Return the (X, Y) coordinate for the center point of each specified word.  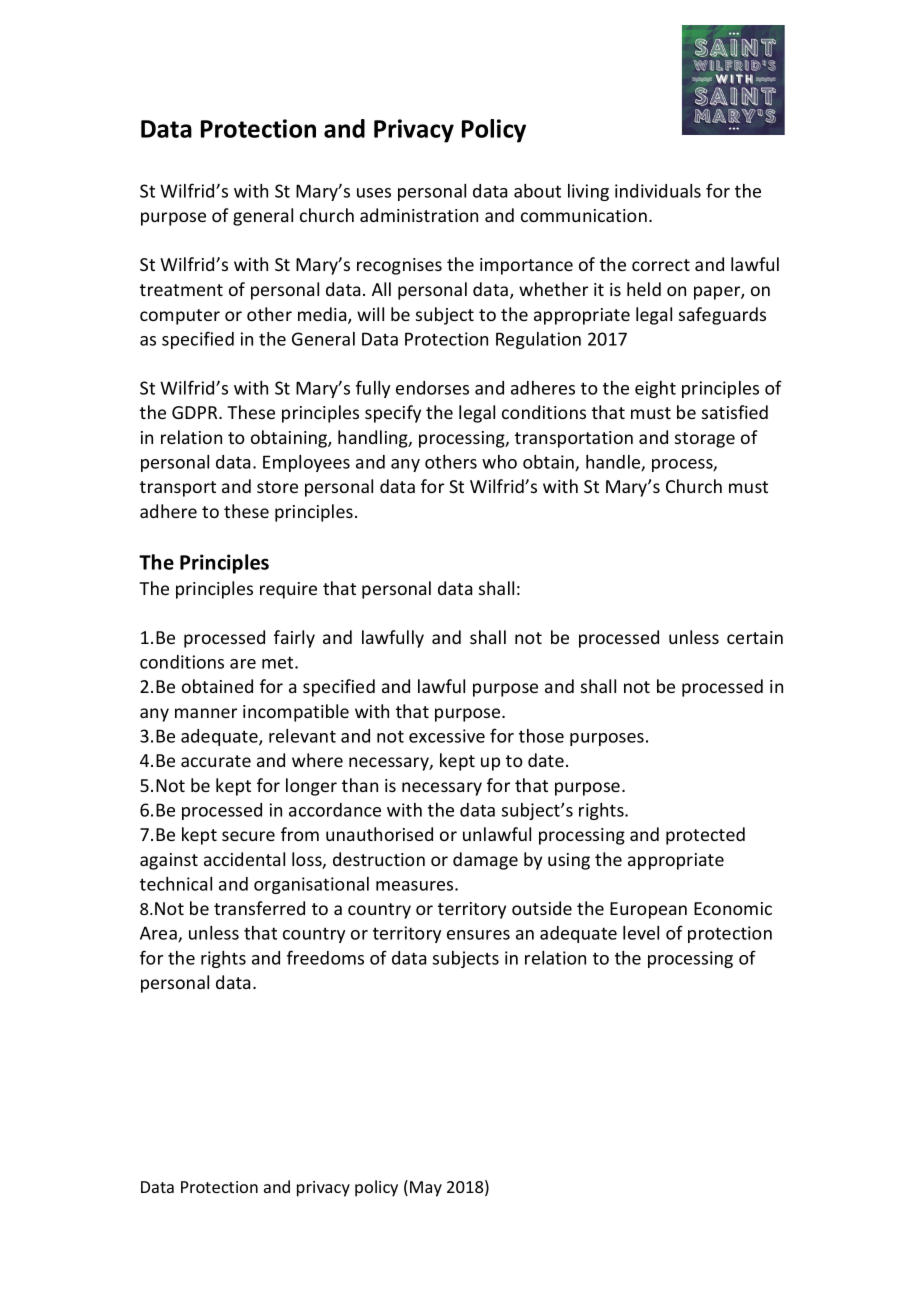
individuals (658, 191)
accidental (244, 859)
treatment (181, 290)
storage (705, 440)
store (277, 487)
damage (485, 861)
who (499, 462)
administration (419, 215)
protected (705, 836)
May (426, 1189)
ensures (478, 935)
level (641, 933)
